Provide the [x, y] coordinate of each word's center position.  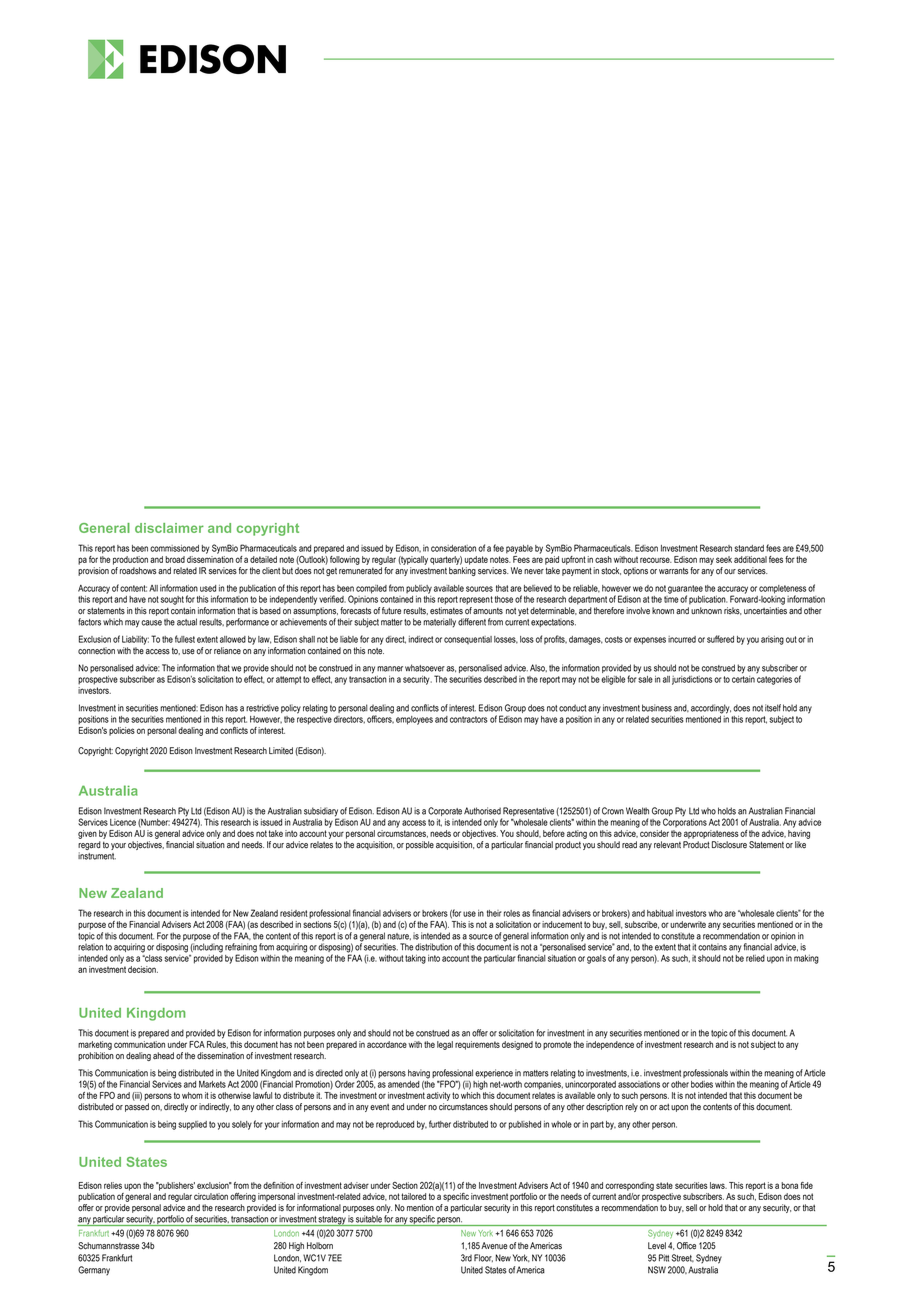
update [476, 560]
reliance [227, 651]
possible [420, 845]
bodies [702, 1084]
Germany [94, 1270]
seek [724, 559]
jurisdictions [692, 680]
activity [439, 1096]
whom [192, 1095]
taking [415, 959]
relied [755, 958]
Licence [123, 822]
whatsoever [425, 668]
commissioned [174, 548]
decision [143, 969]
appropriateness [711, 834]
